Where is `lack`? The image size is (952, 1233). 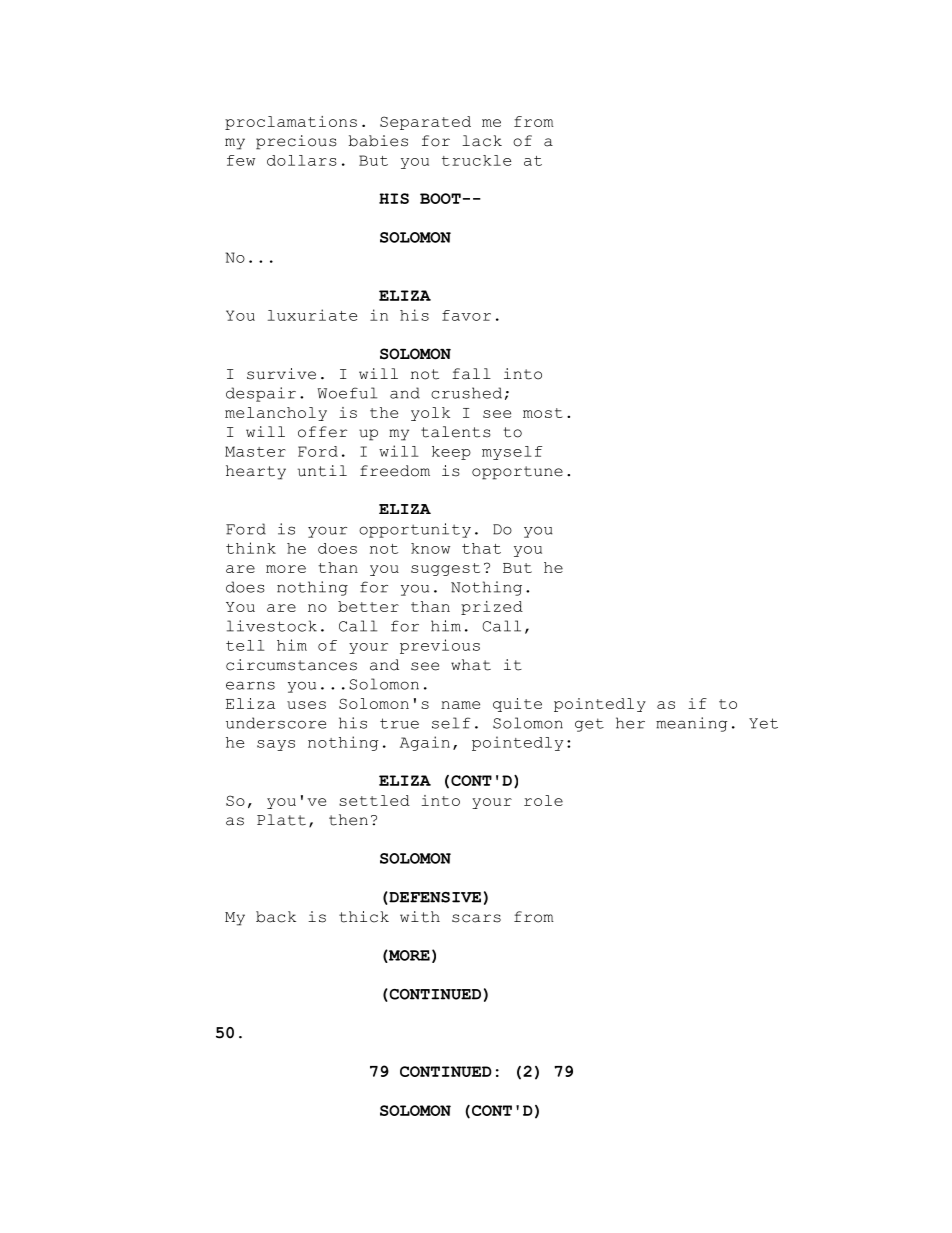
lack is located at coordinates (482, 141).
